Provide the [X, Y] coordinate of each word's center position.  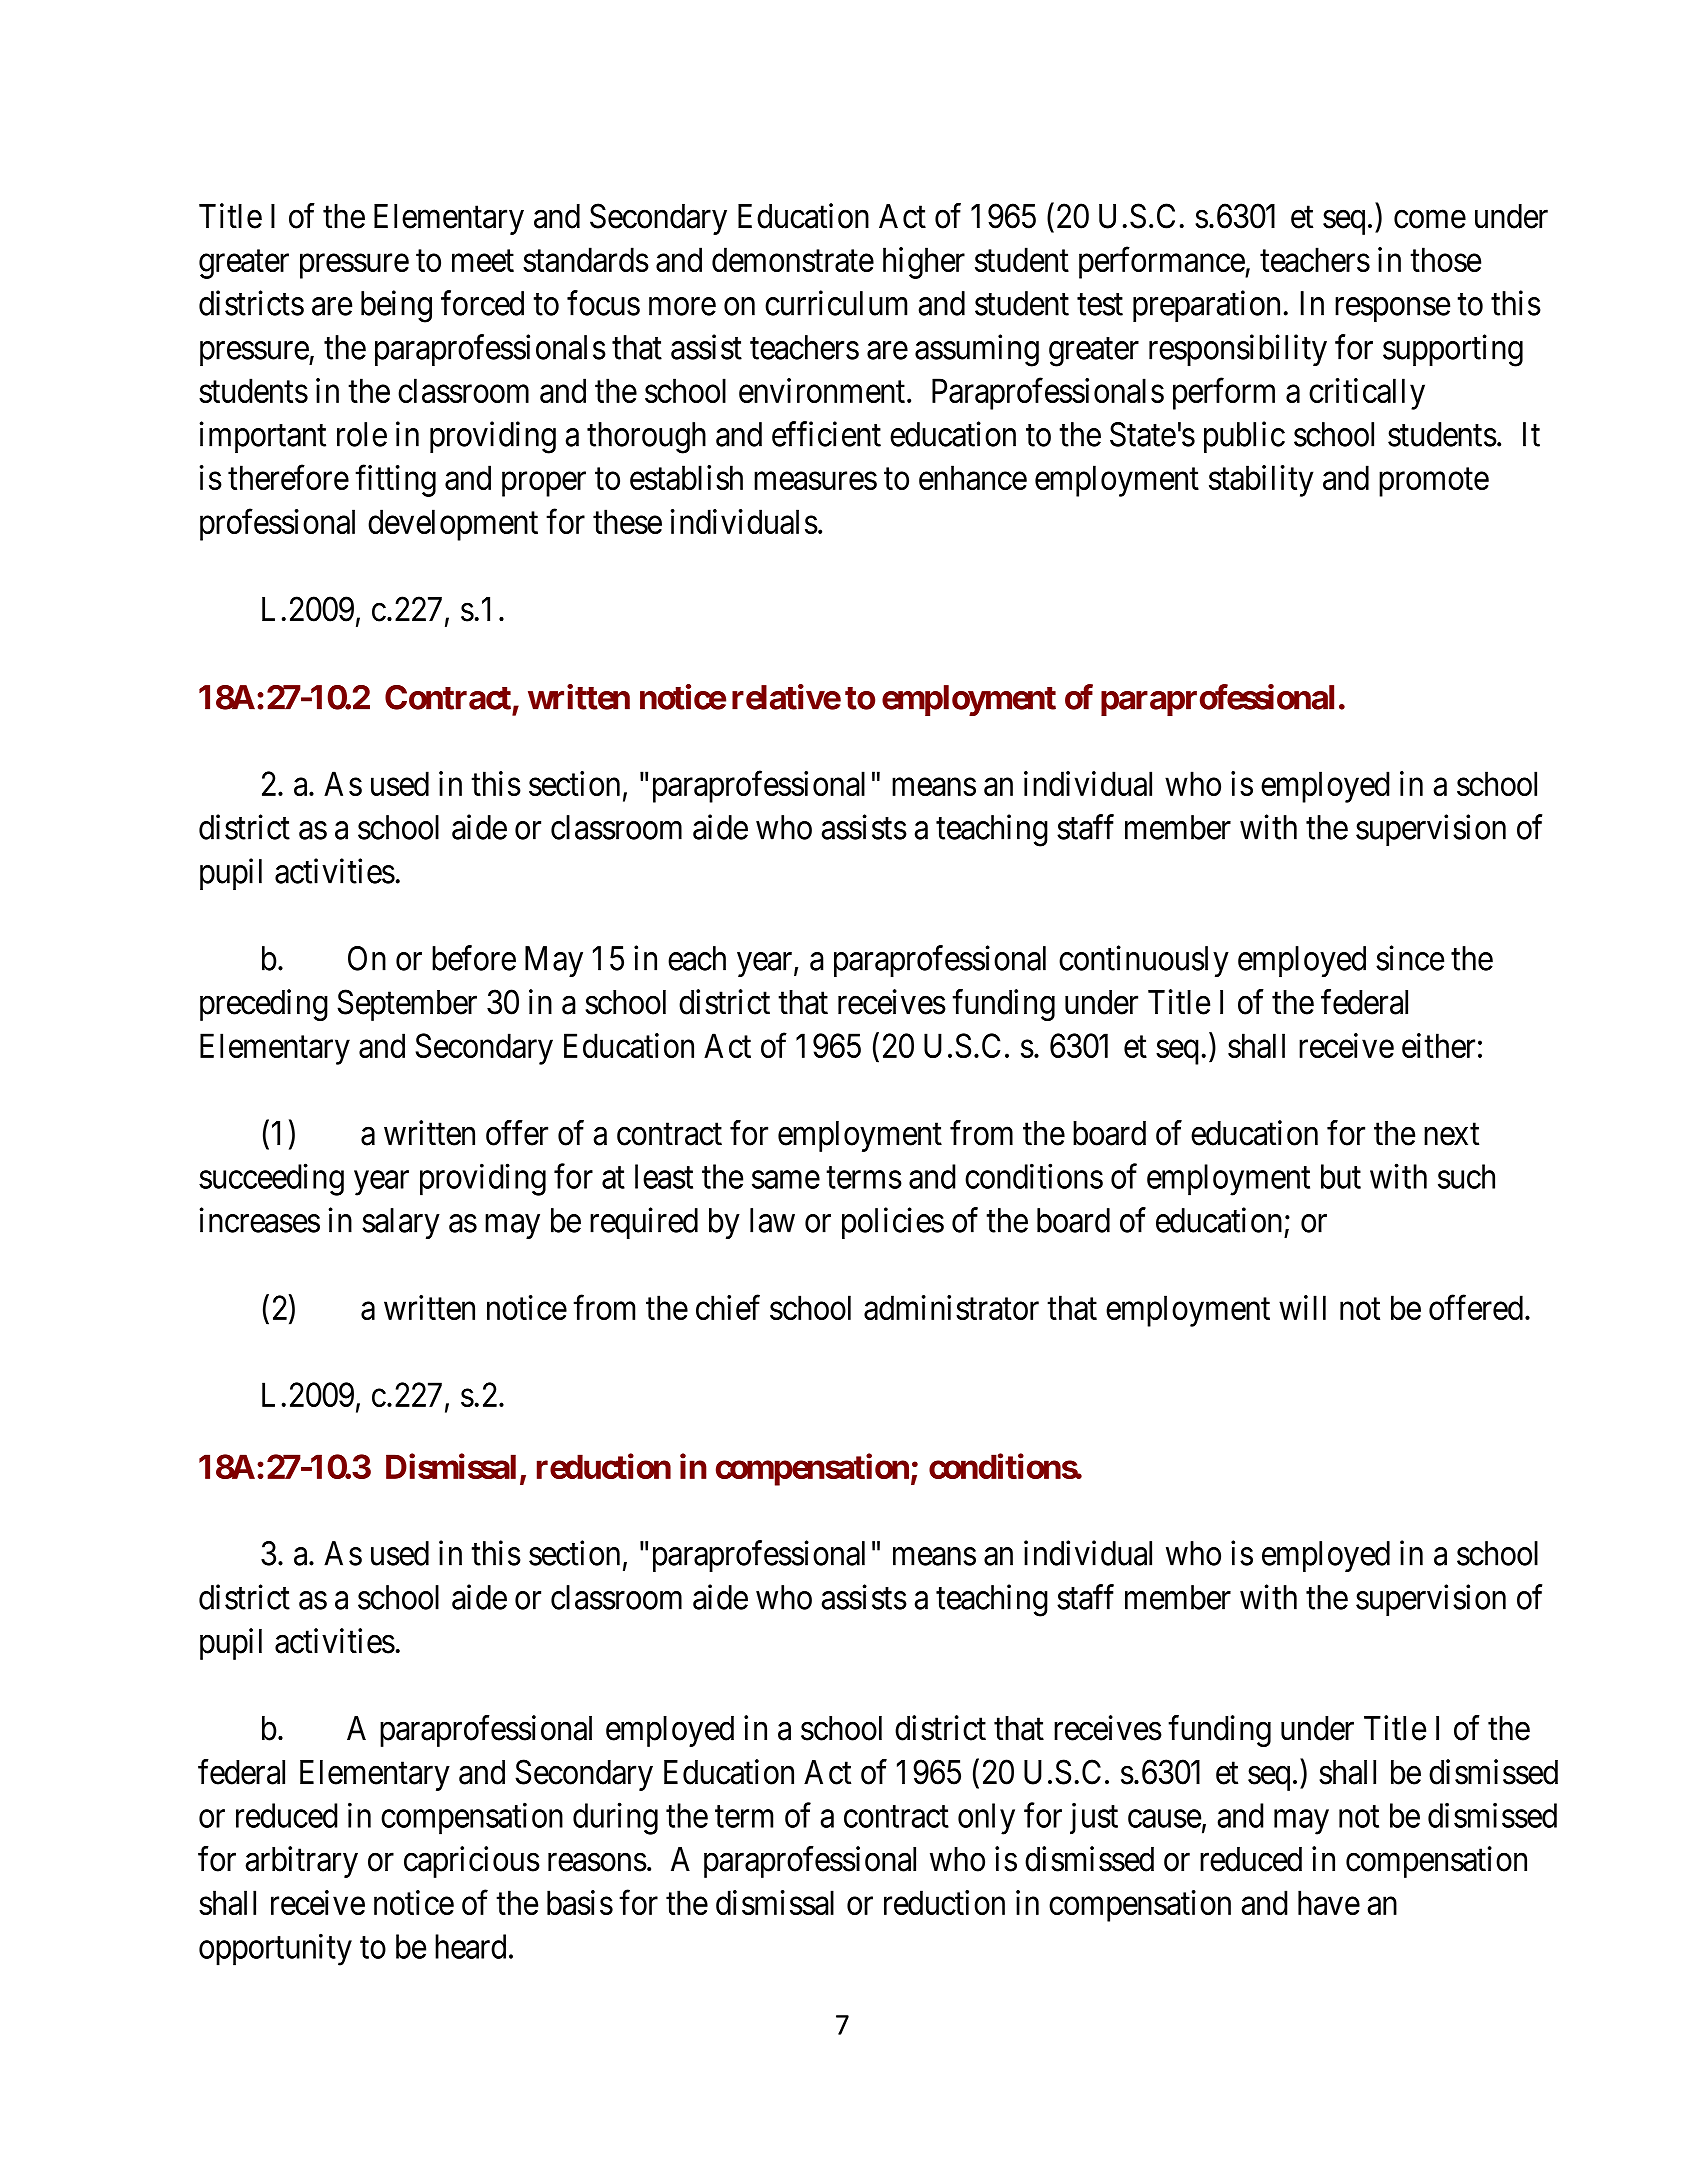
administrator [951, 1307]
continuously [1144, 961]
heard [470, 1946]
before [474, 958]
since [1410, 958]
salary [401, 1223]
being [396, 306]
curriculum [836, 303]
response [1392, 310]
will [1302, 1307]
